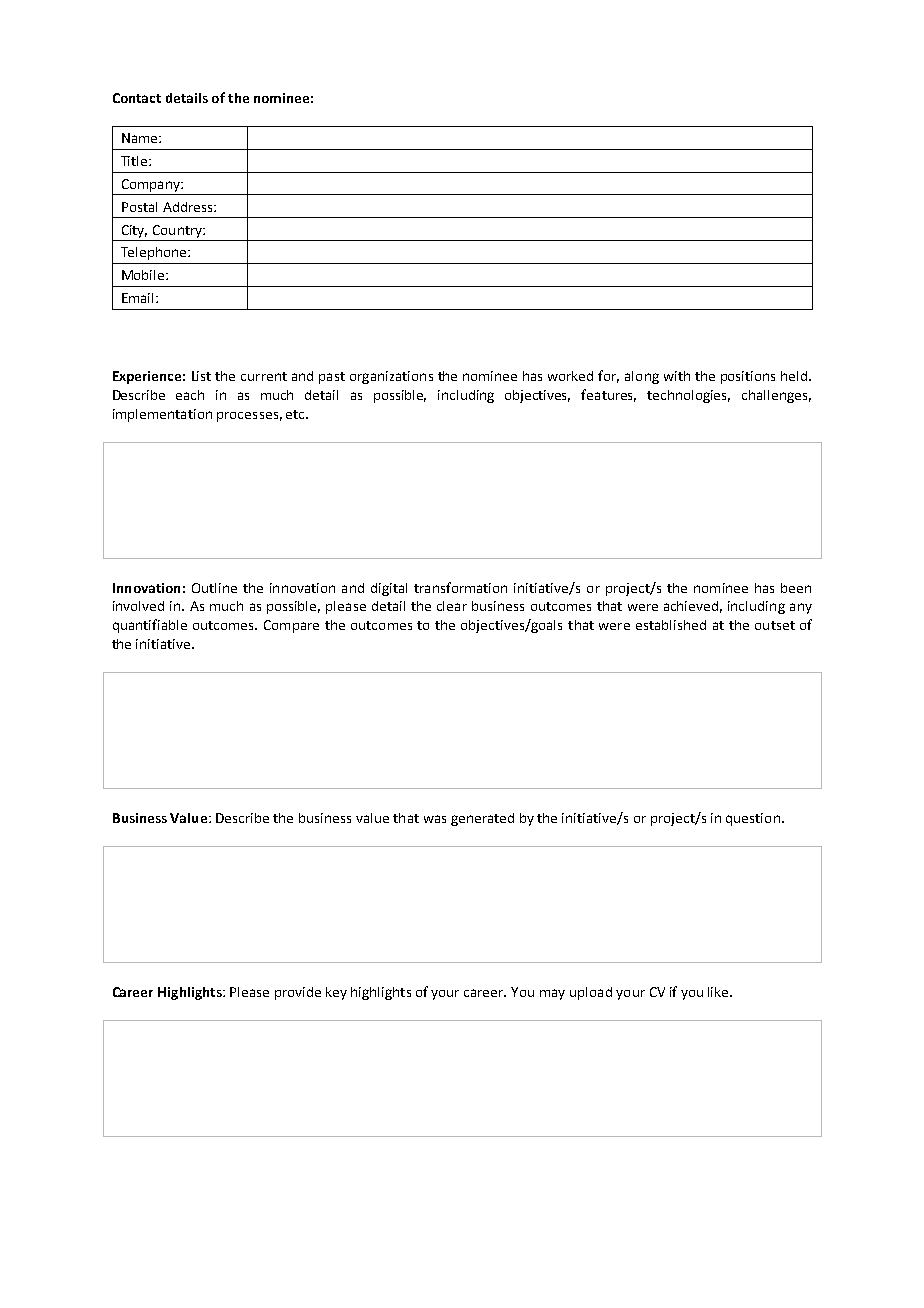 The height and width of the document is (1308, 924). I want to click on organizations, so click(391, 377).
